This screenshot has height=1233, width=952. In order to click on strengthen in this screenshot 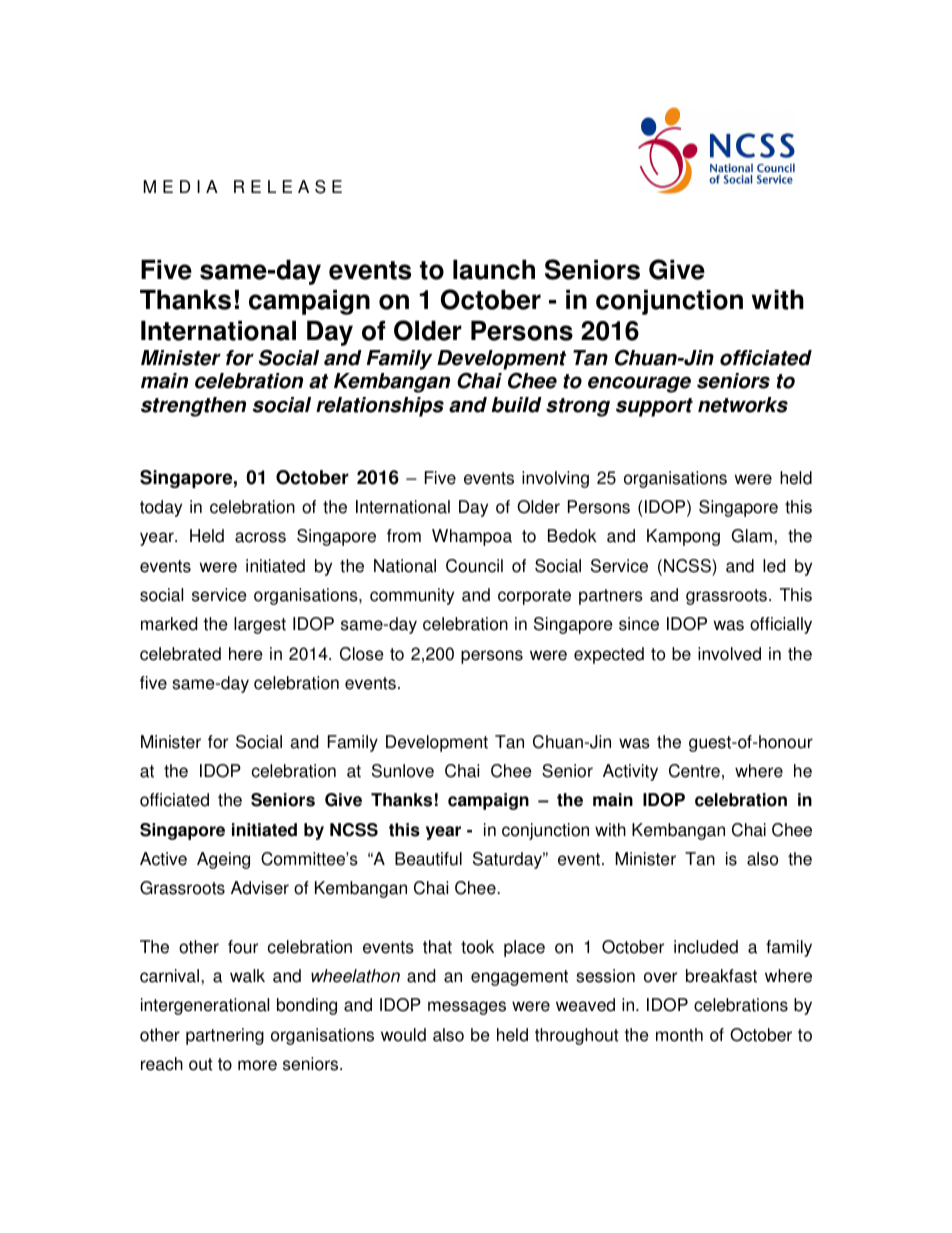, I will do `click(193, 407)`.
